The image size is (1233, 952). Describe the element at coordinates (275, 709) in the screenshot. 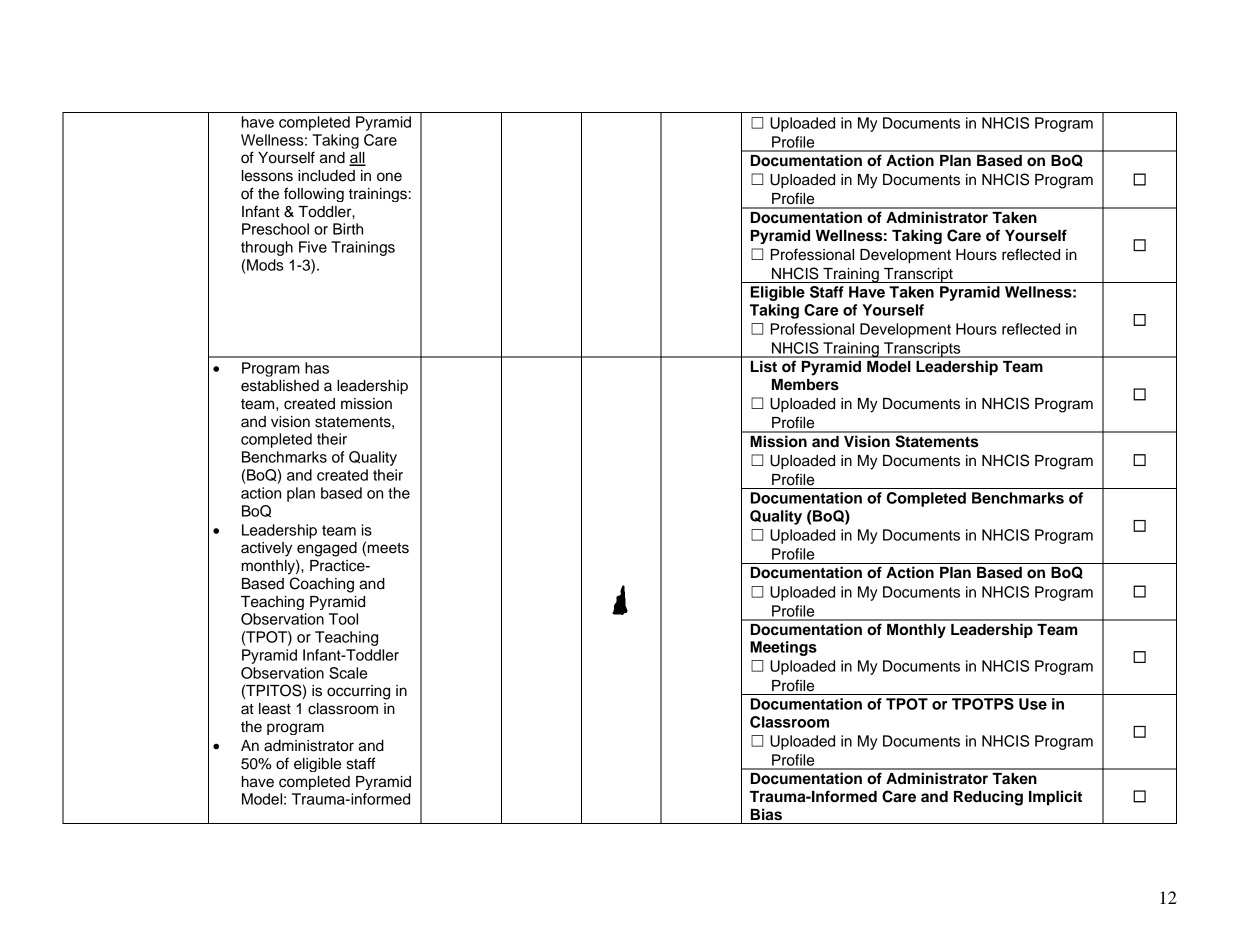

I see `least` at that location.
